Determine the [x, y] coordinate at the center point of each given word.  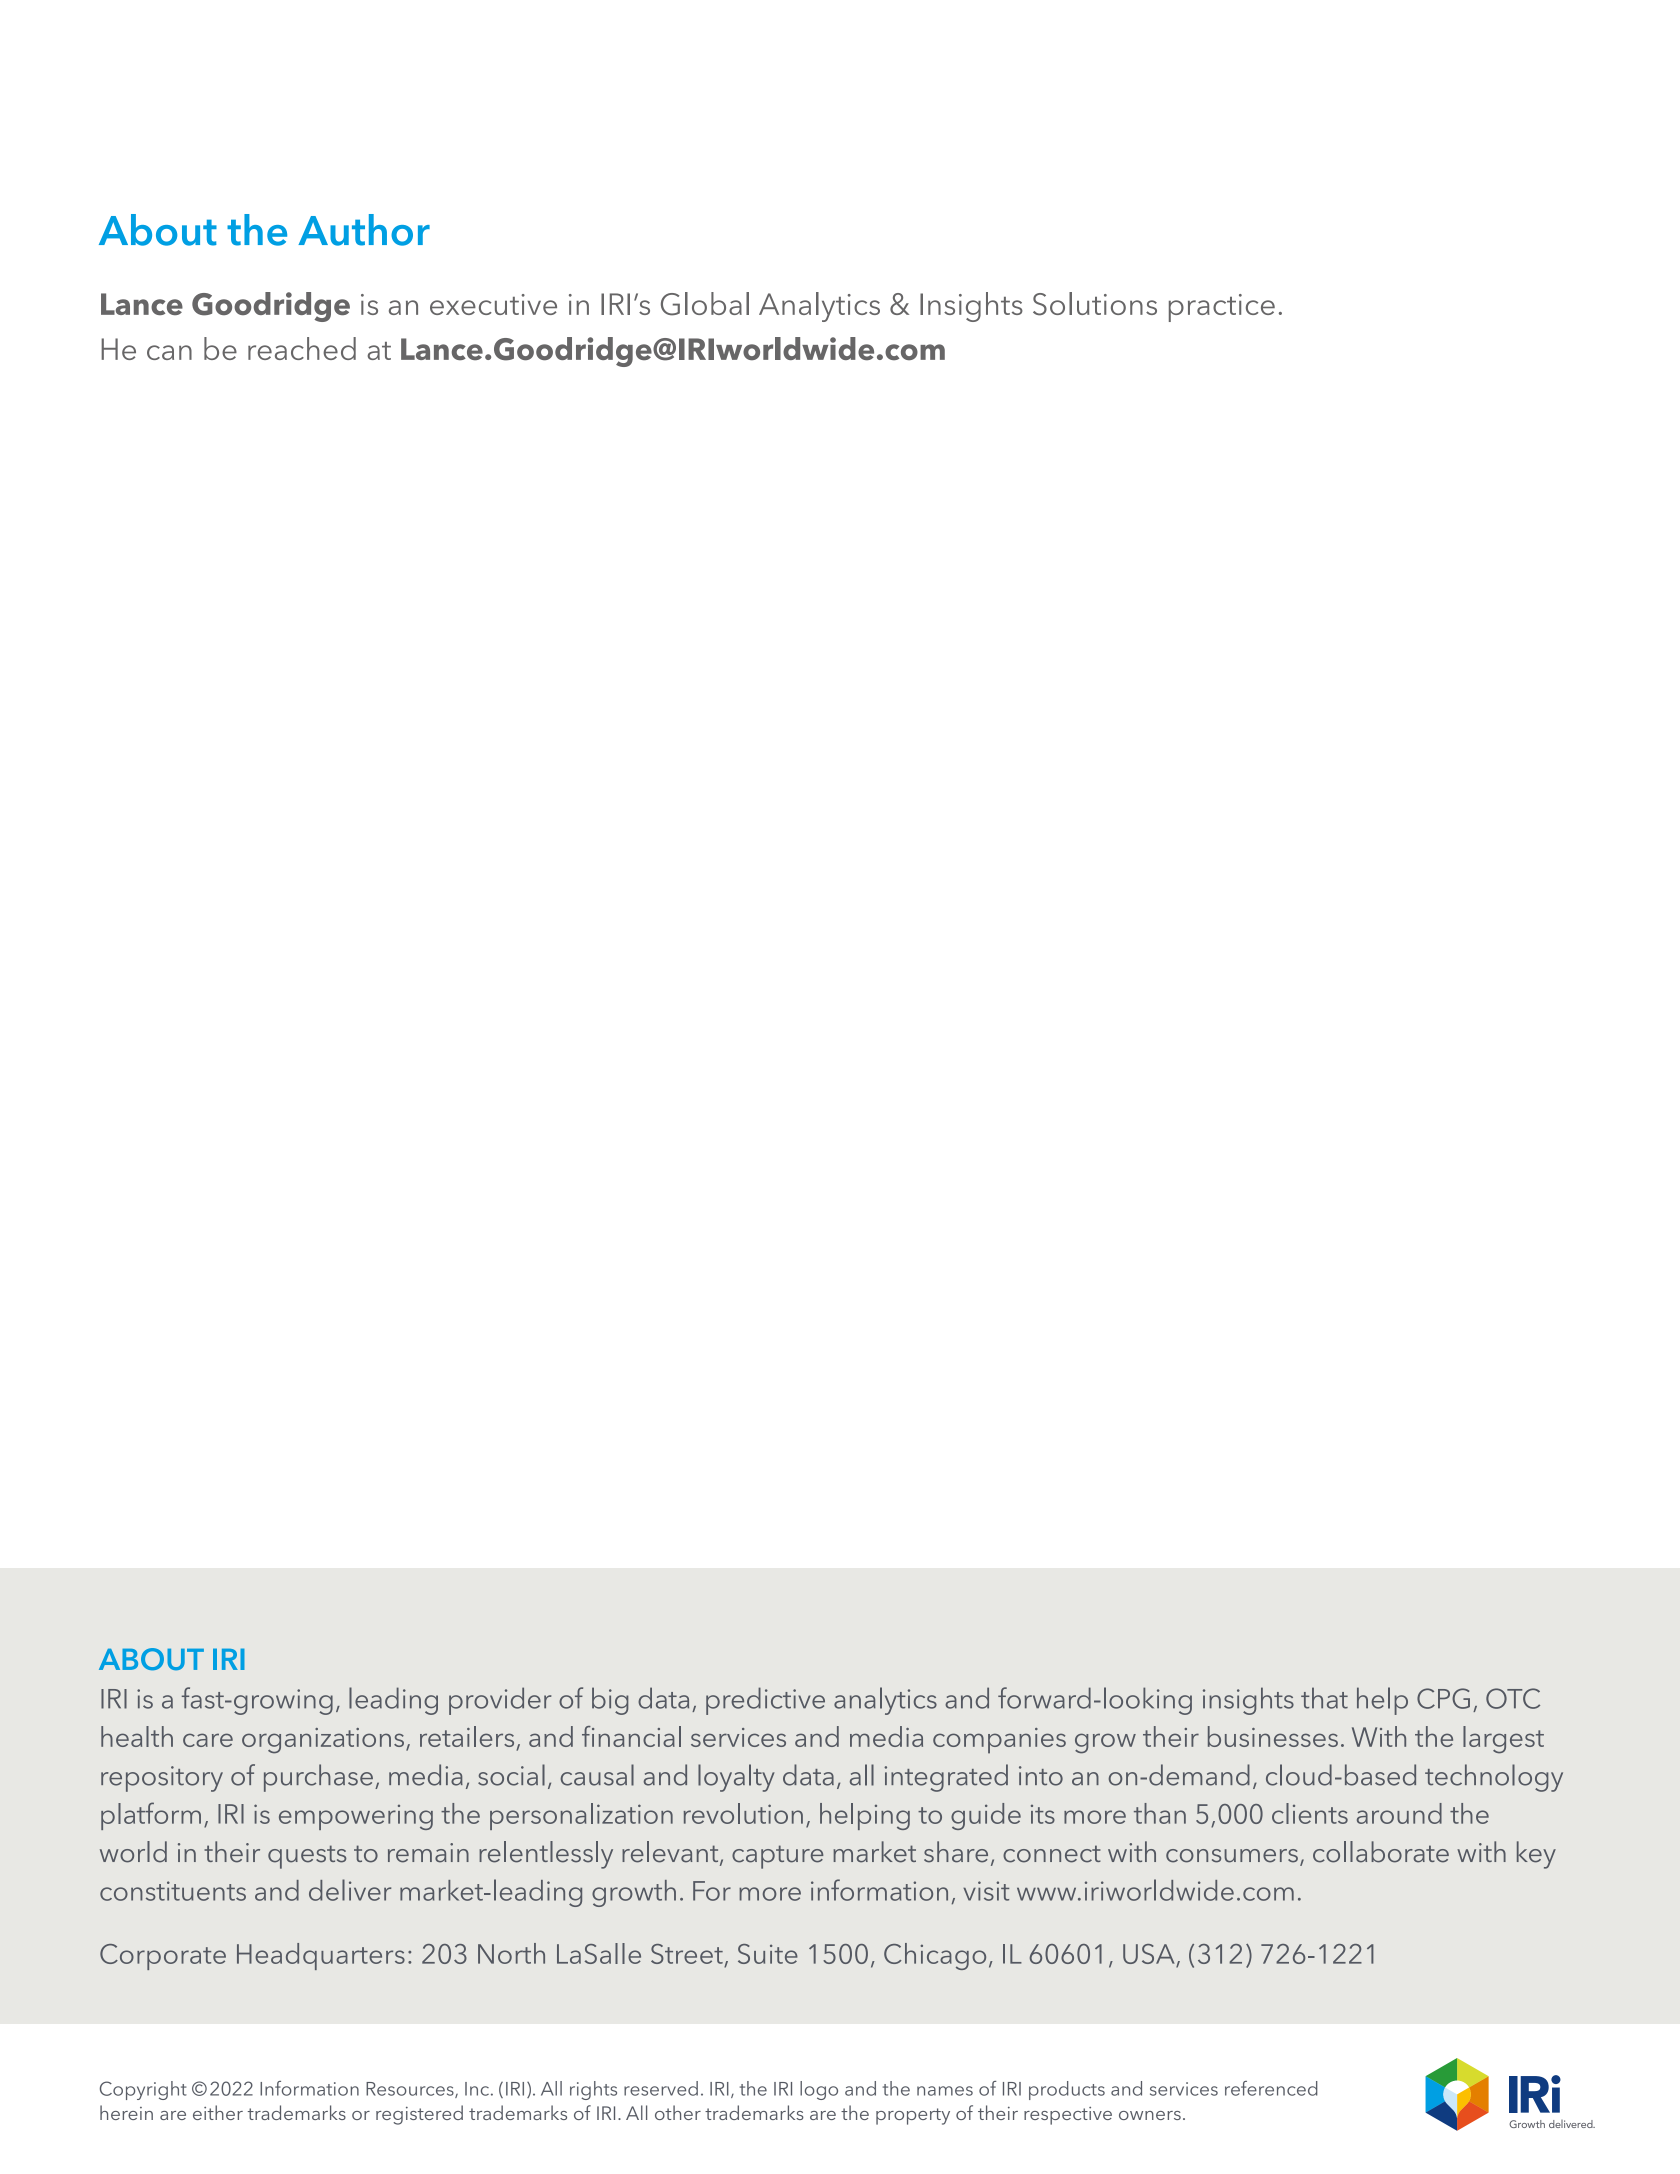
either [218, 2112]
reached [302, 348]
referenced [1271, 2088]
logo [819, 2090]
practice [1222, 308]
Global [705, 304]
